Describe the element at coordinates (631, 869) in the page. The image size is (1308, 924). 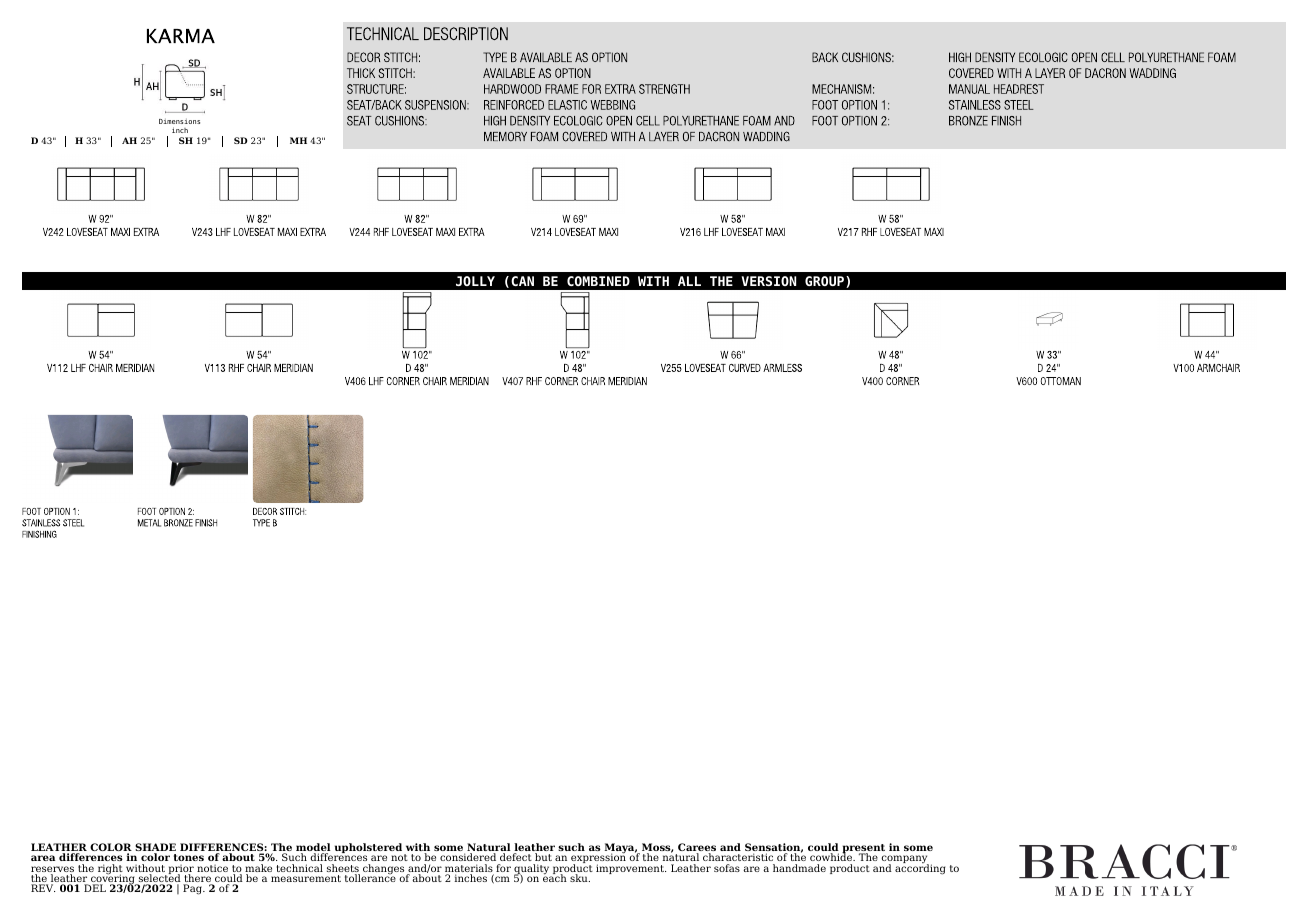
I see `improvement` at that location.
